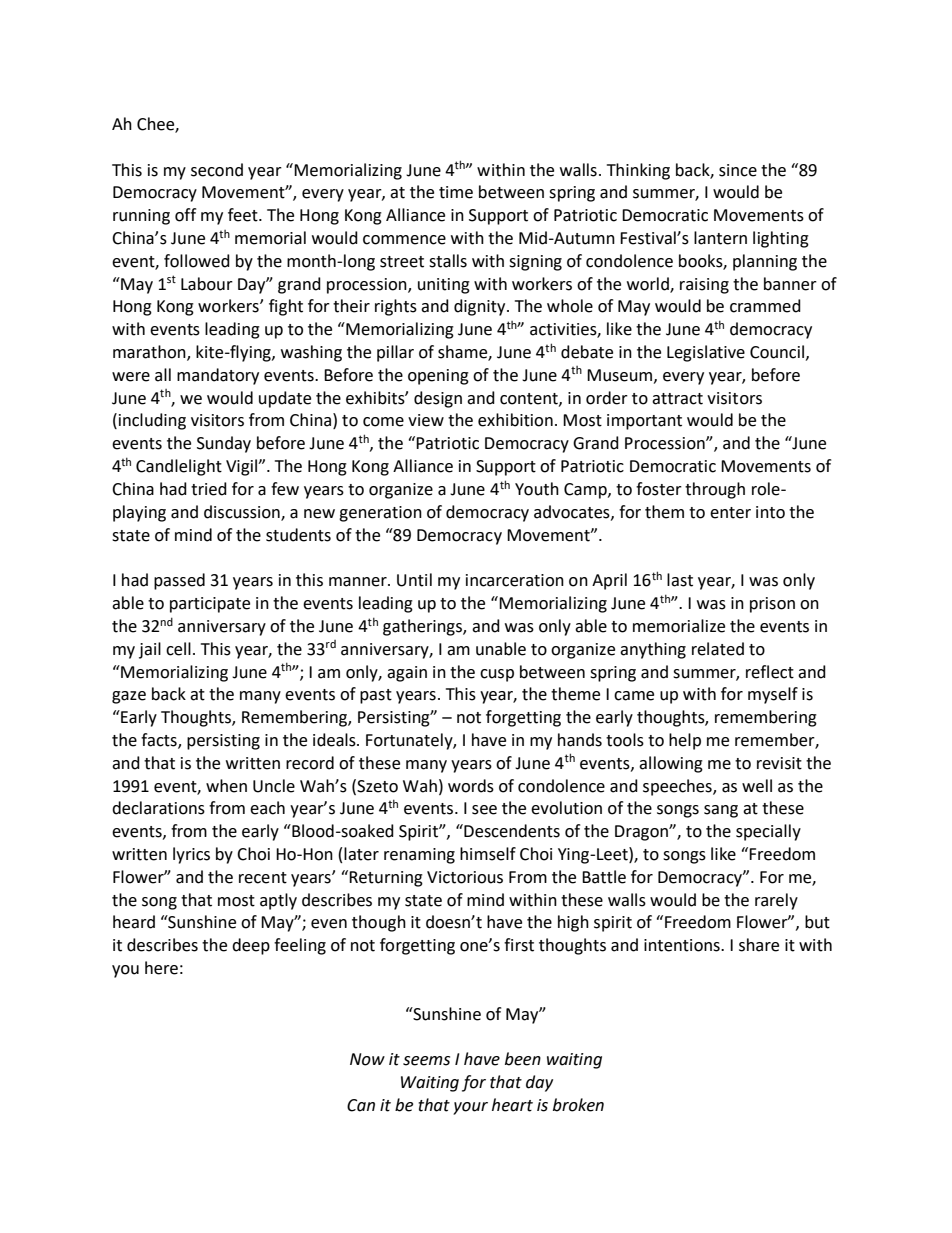 This document has height=1233, width=952. What do you see at coordinates (178, 649) in the document?
I see `cell` at bounding box center [178, 649].
